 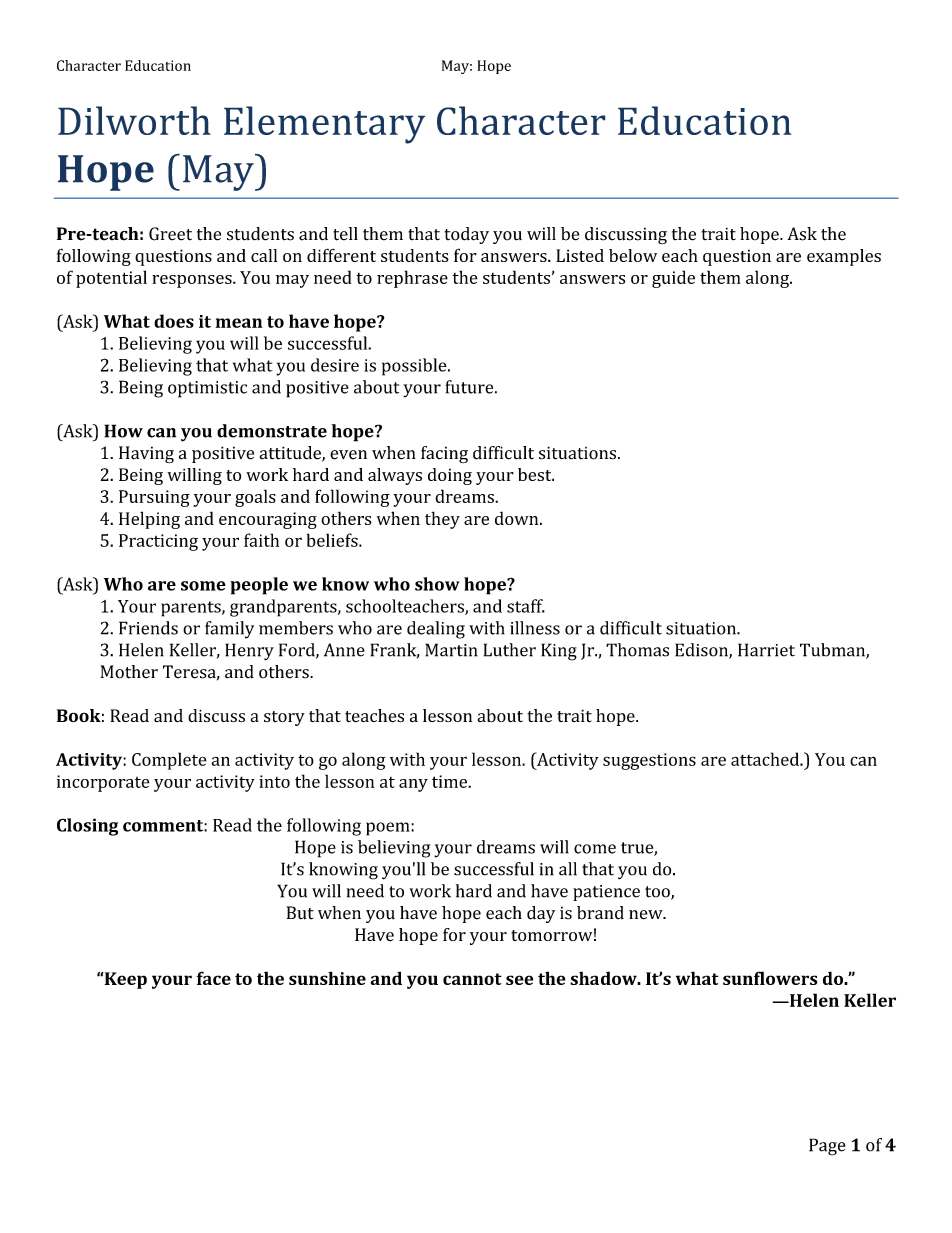 I want to click on today, so click(x=467, y=235).
